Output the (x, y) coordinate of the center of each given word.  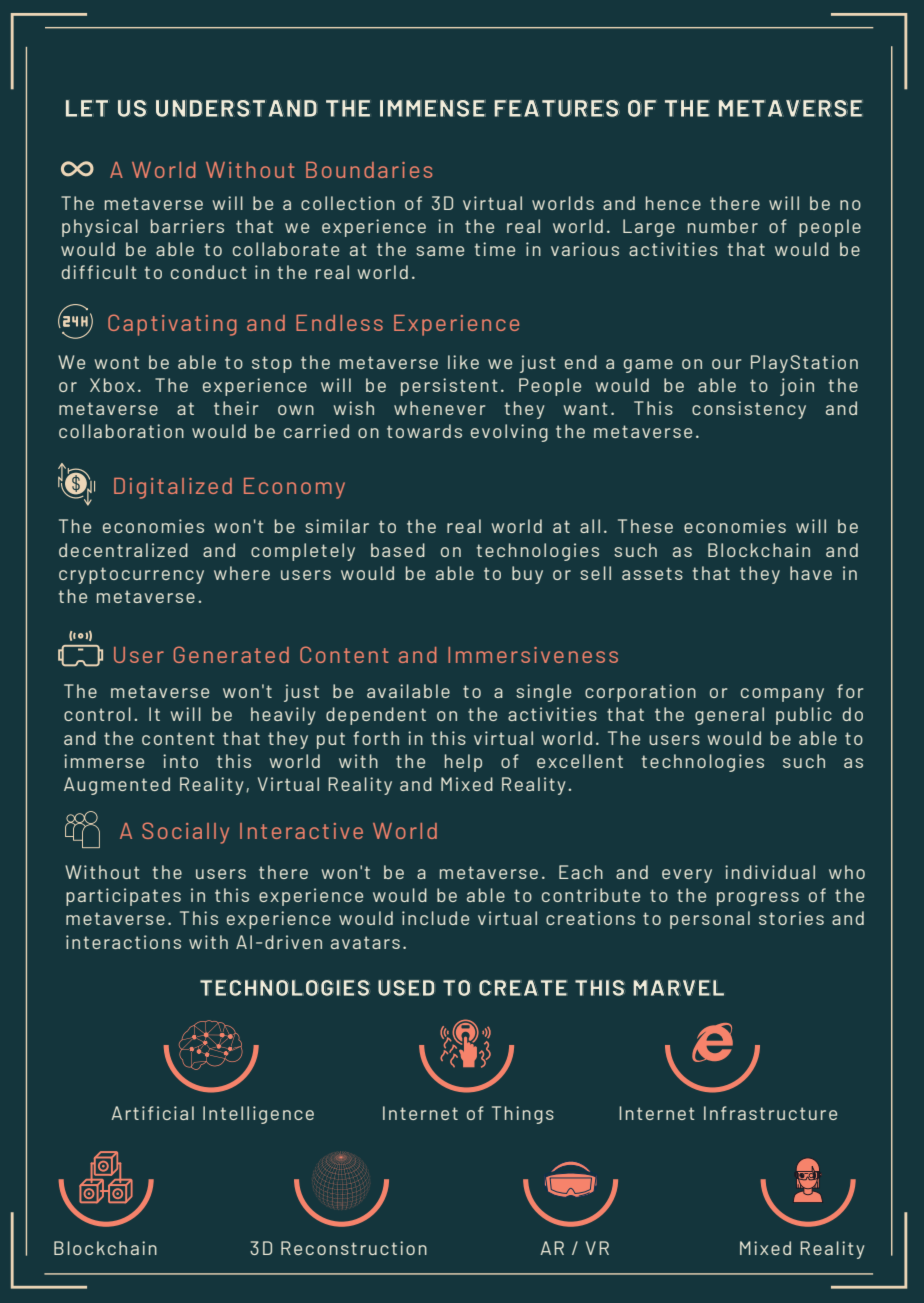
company (782, 695)
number (723, 226)
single (543, 693)
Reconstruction (354, 1248)
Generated (231, 654)
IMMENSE (433, 108)
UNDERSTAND (236, 108)
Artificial (152, 1113)
